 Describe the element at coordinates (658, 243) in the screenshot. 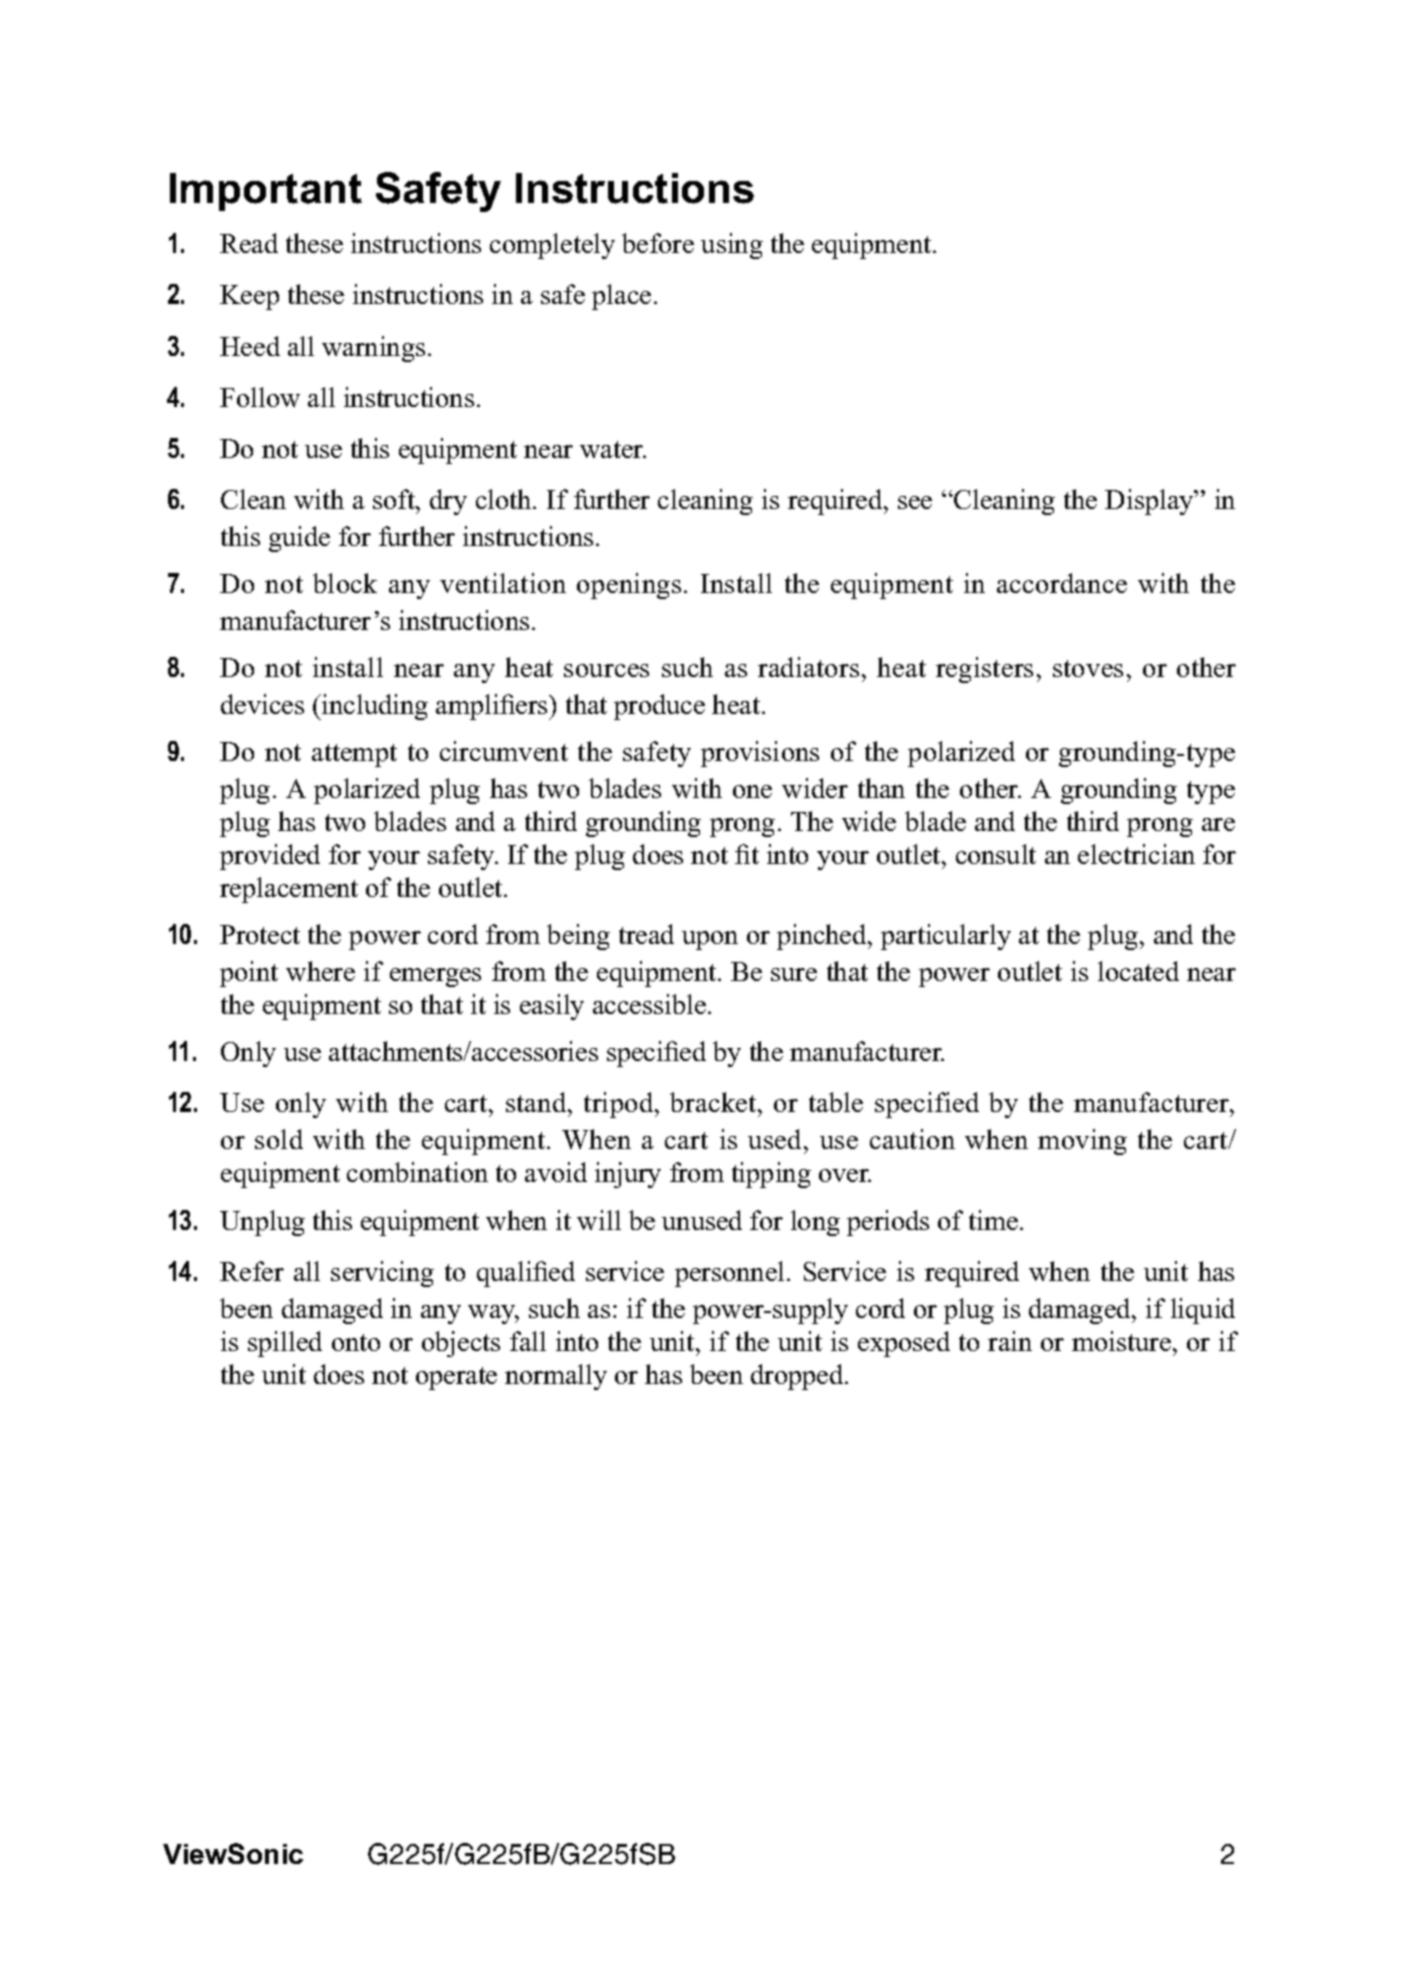

I see `before` at that location.
